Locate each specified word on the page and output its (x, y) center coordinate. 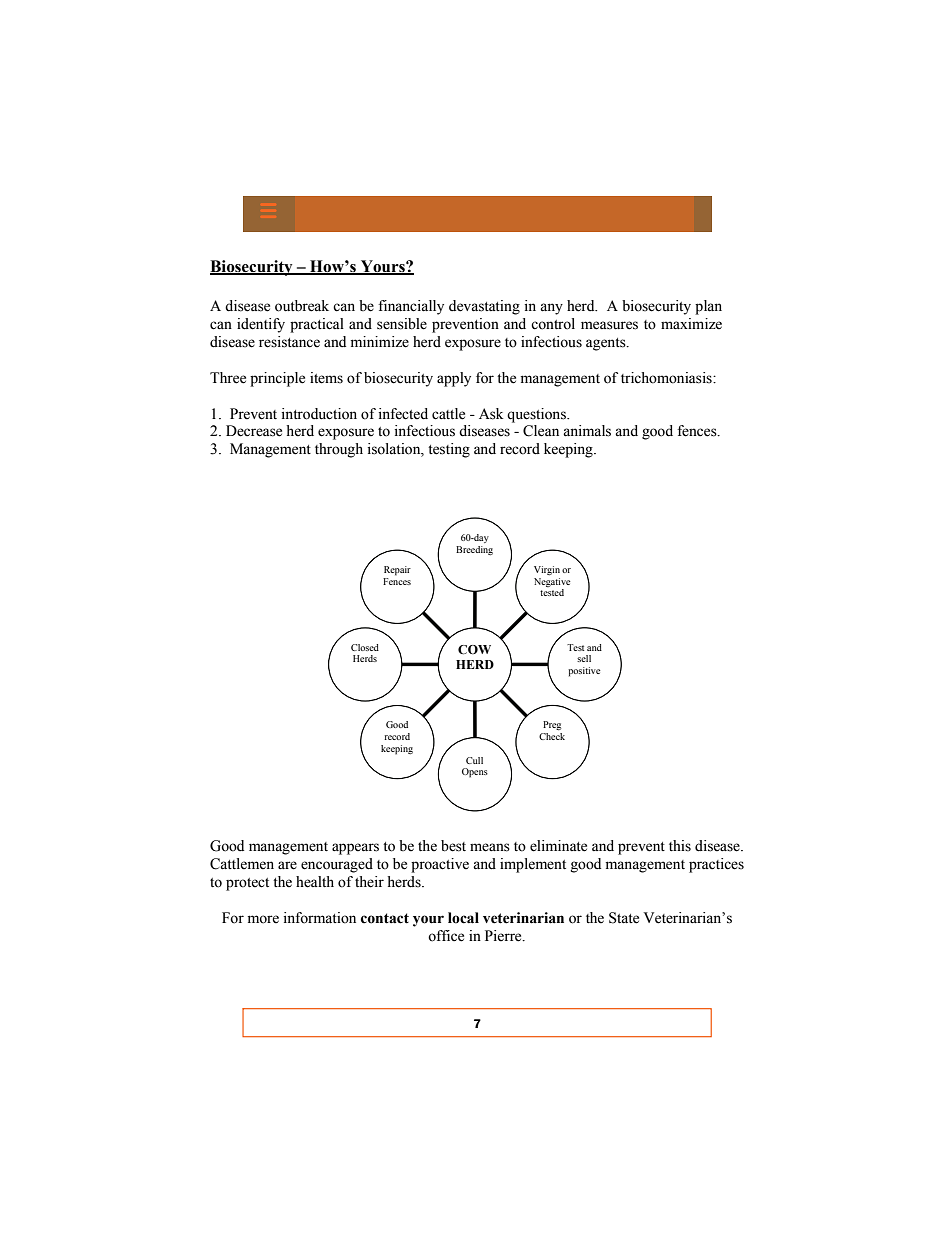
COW (474, 650)
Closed (365, 647)
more (263, 919)
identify (261, 325)
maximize (691, 324)
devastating (484, 307)
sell (584, 658)
